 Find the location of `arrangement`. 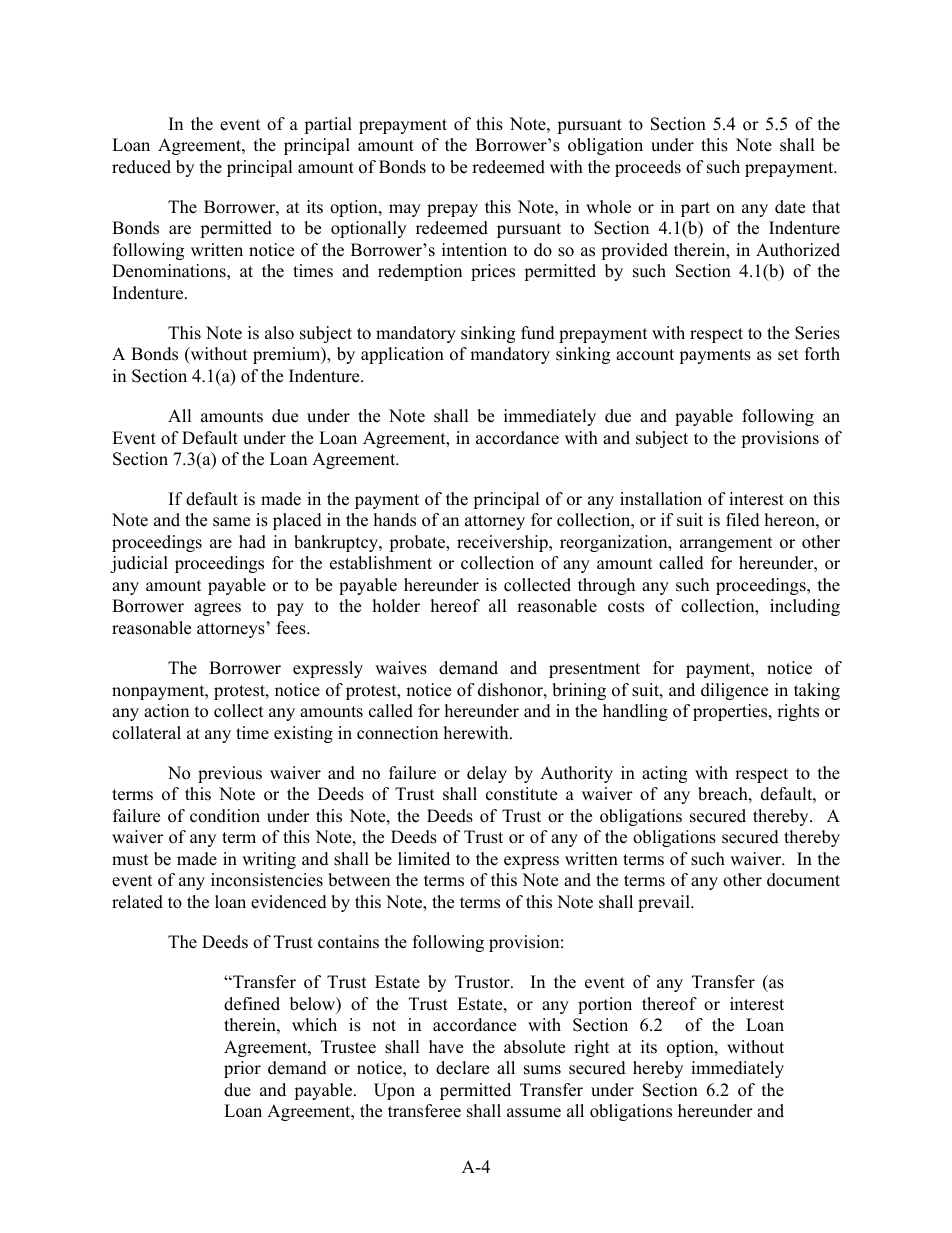

arrangement is located at coordinates (726, 544).
